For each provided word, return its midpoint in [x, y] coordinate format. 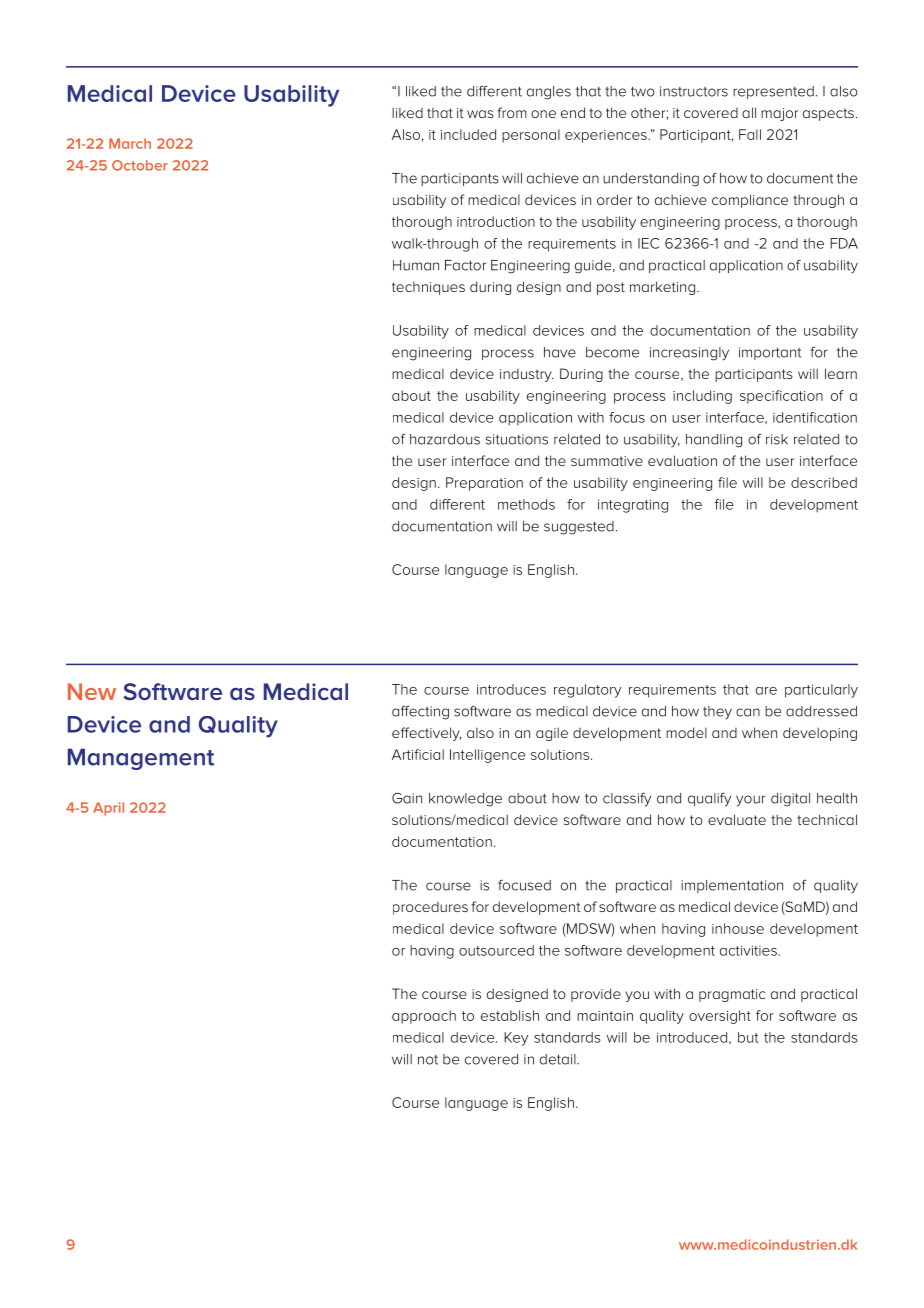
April [108, 809]
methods [526, 504]
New [92, 691]
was [480, 114]
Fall [750, 134]
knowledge [465, 800]
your [750, 801]
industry [527, 375]
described [824, 482]
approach [424, 1017]
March [130, 143]
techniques [428, 288]
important [770, 353]
